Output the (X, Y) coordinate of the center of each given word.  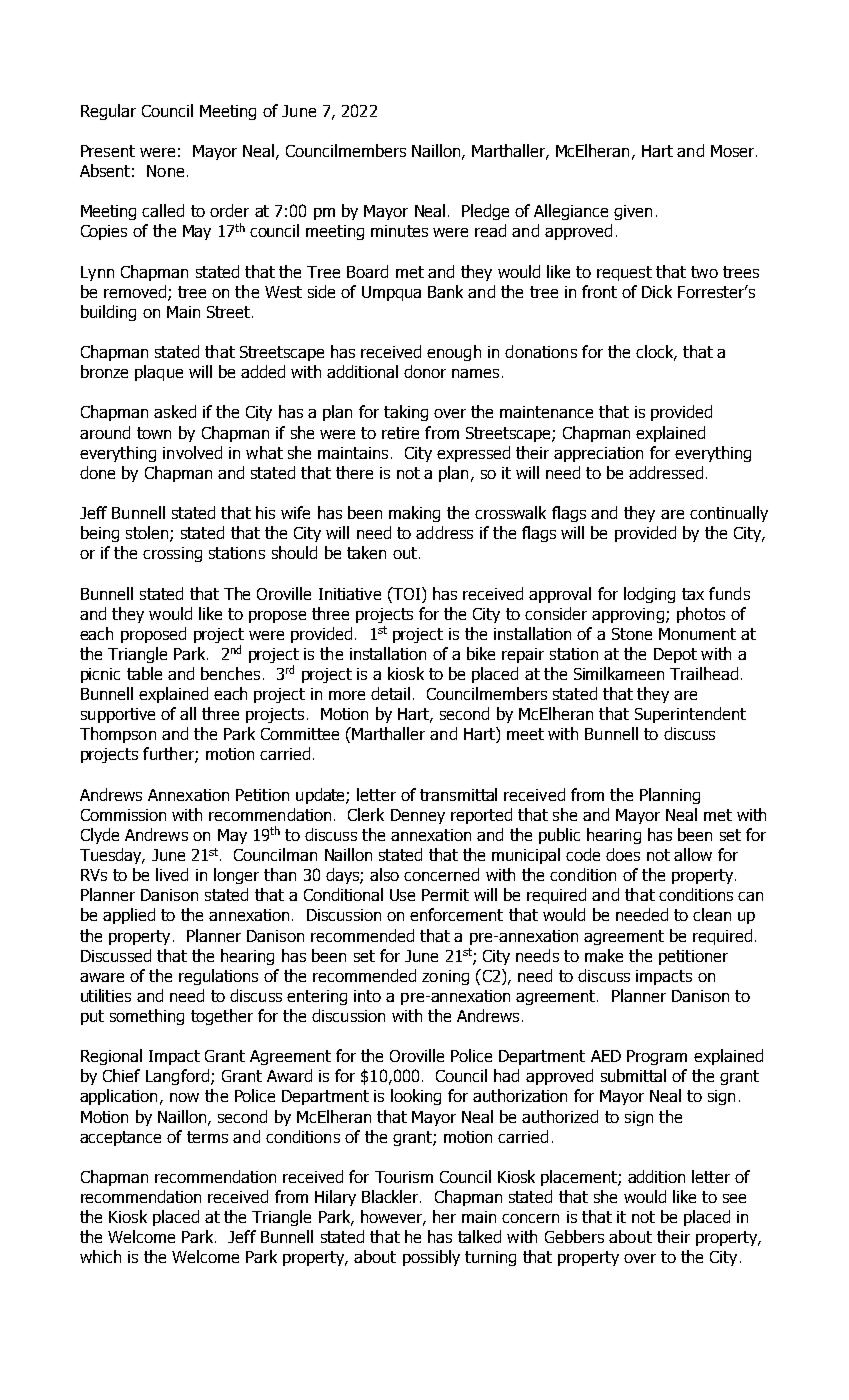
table (144, 673)
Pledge (485, 212)
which (100, 1256)
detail (390, 693)
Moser (734, 151)
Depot (675, 655)
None (165, 171)
